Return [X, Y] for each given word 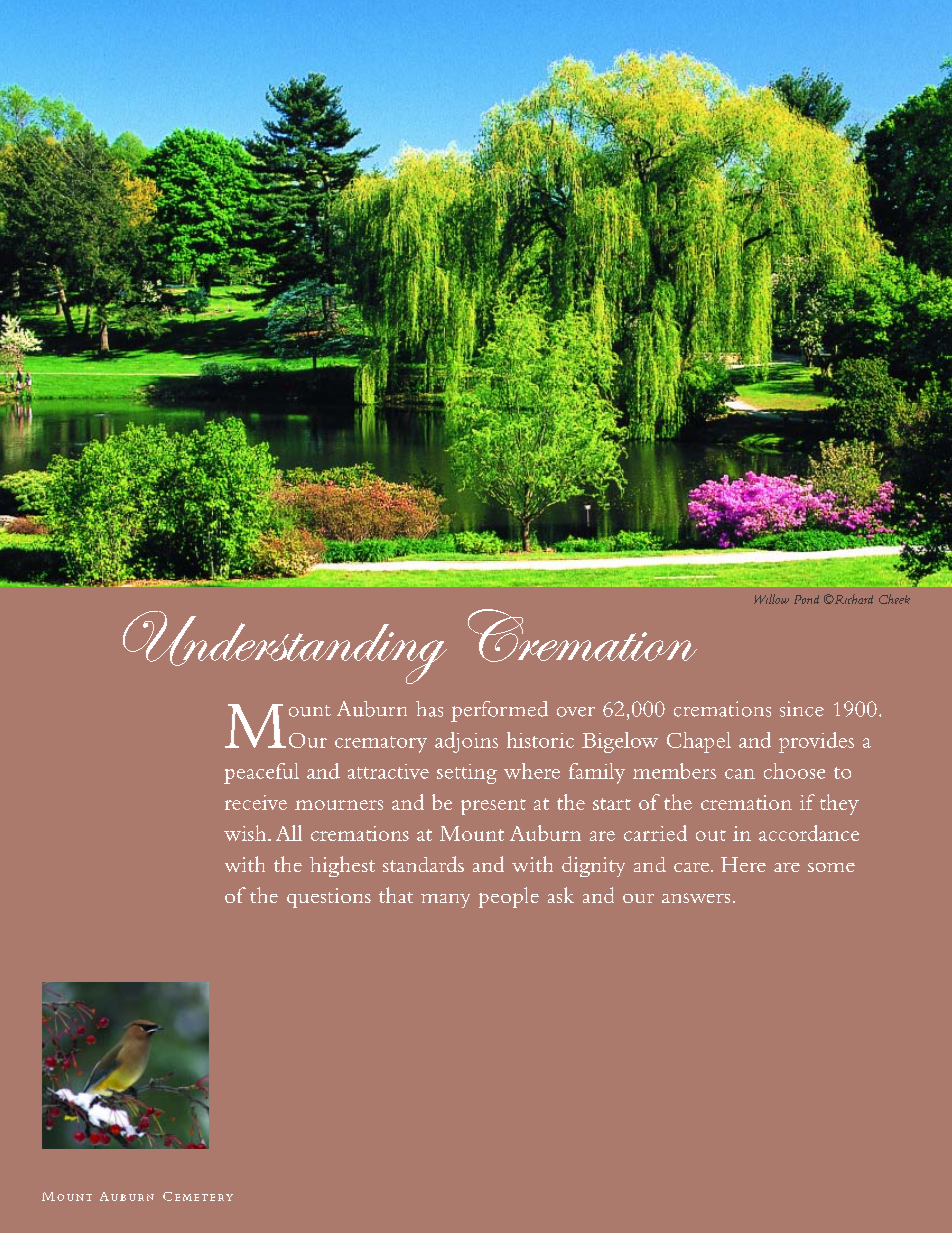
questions [329, 898]
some [831, 867]
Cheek [894, 599]
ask [561, 895]
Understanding [285, 647]
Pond [806, 599]
